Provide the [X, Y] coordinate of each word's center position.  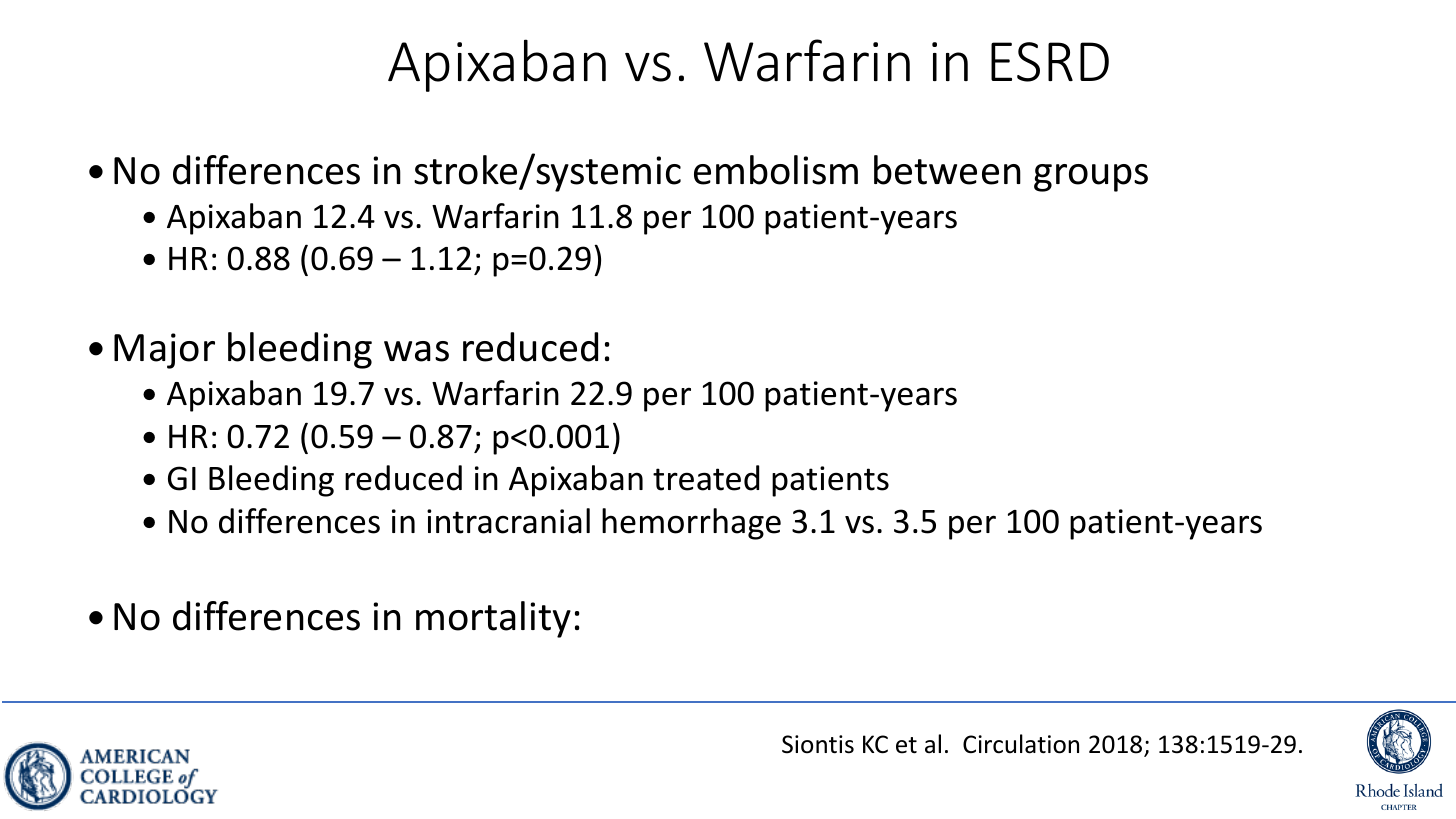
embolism [776, 170]
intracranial [508, 521]
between [947, 170]
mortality [493, 619]
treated [706, 478]
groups [1091, 178]
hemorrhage [691, 524]
